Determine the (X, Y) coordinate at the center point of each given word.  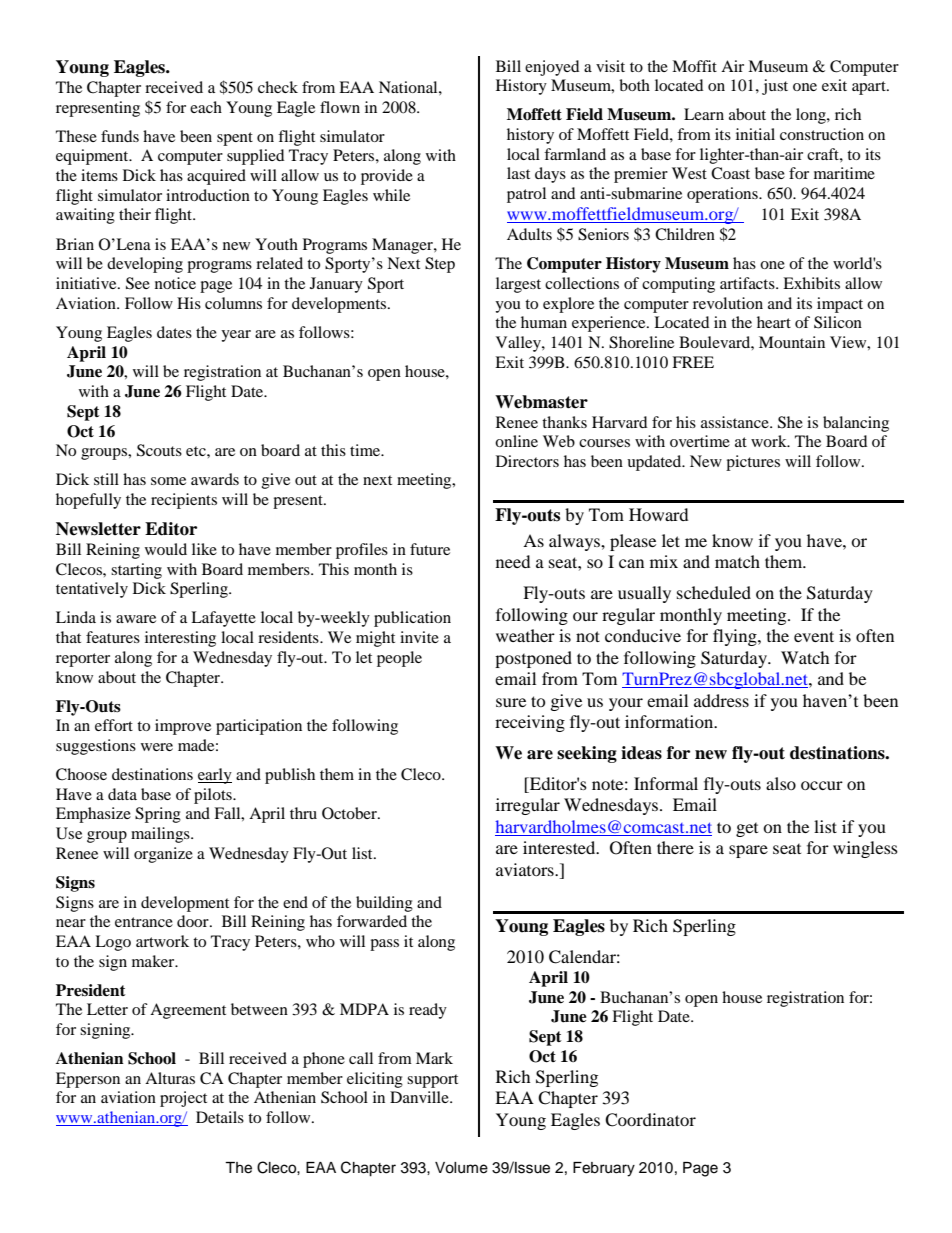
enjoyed (552, 68)
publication (412, 619)
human (544, 322)
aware (136, 619)
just (775, 87)
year (236, 336)
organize (163, 855)
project (183, 1099)
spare (748, 851)
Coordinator (650, 1120)
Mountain (792, 342)
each (206, 107)
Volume (461, 1168)
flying (736, 637)
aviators (526, 869)
